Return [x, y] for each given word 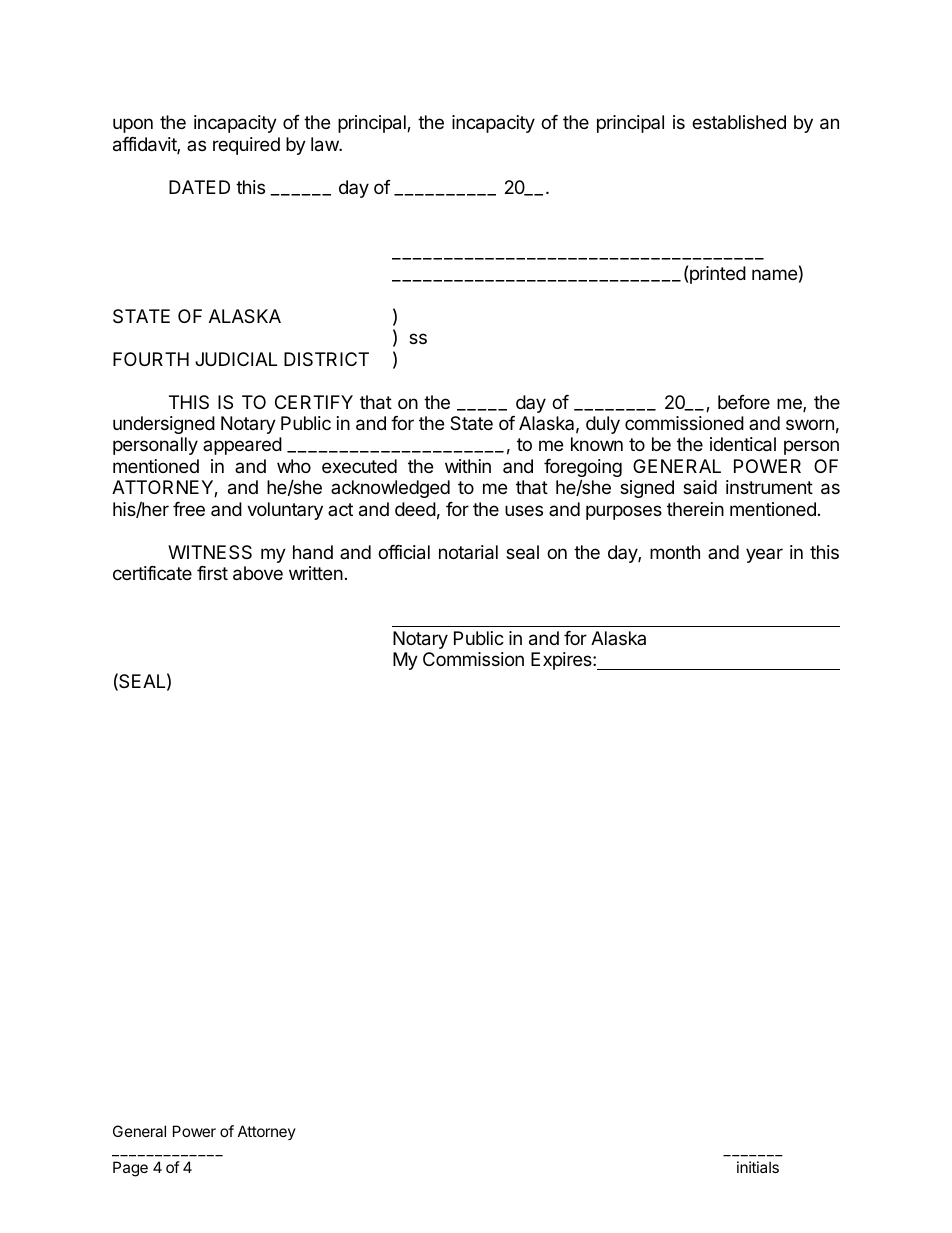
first [212, 573]
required [246, 146]
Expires [562, 661]
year [764, 555]
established [739, 122]
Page [130, 1169]
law [325, 144]
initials [758, 1167]
